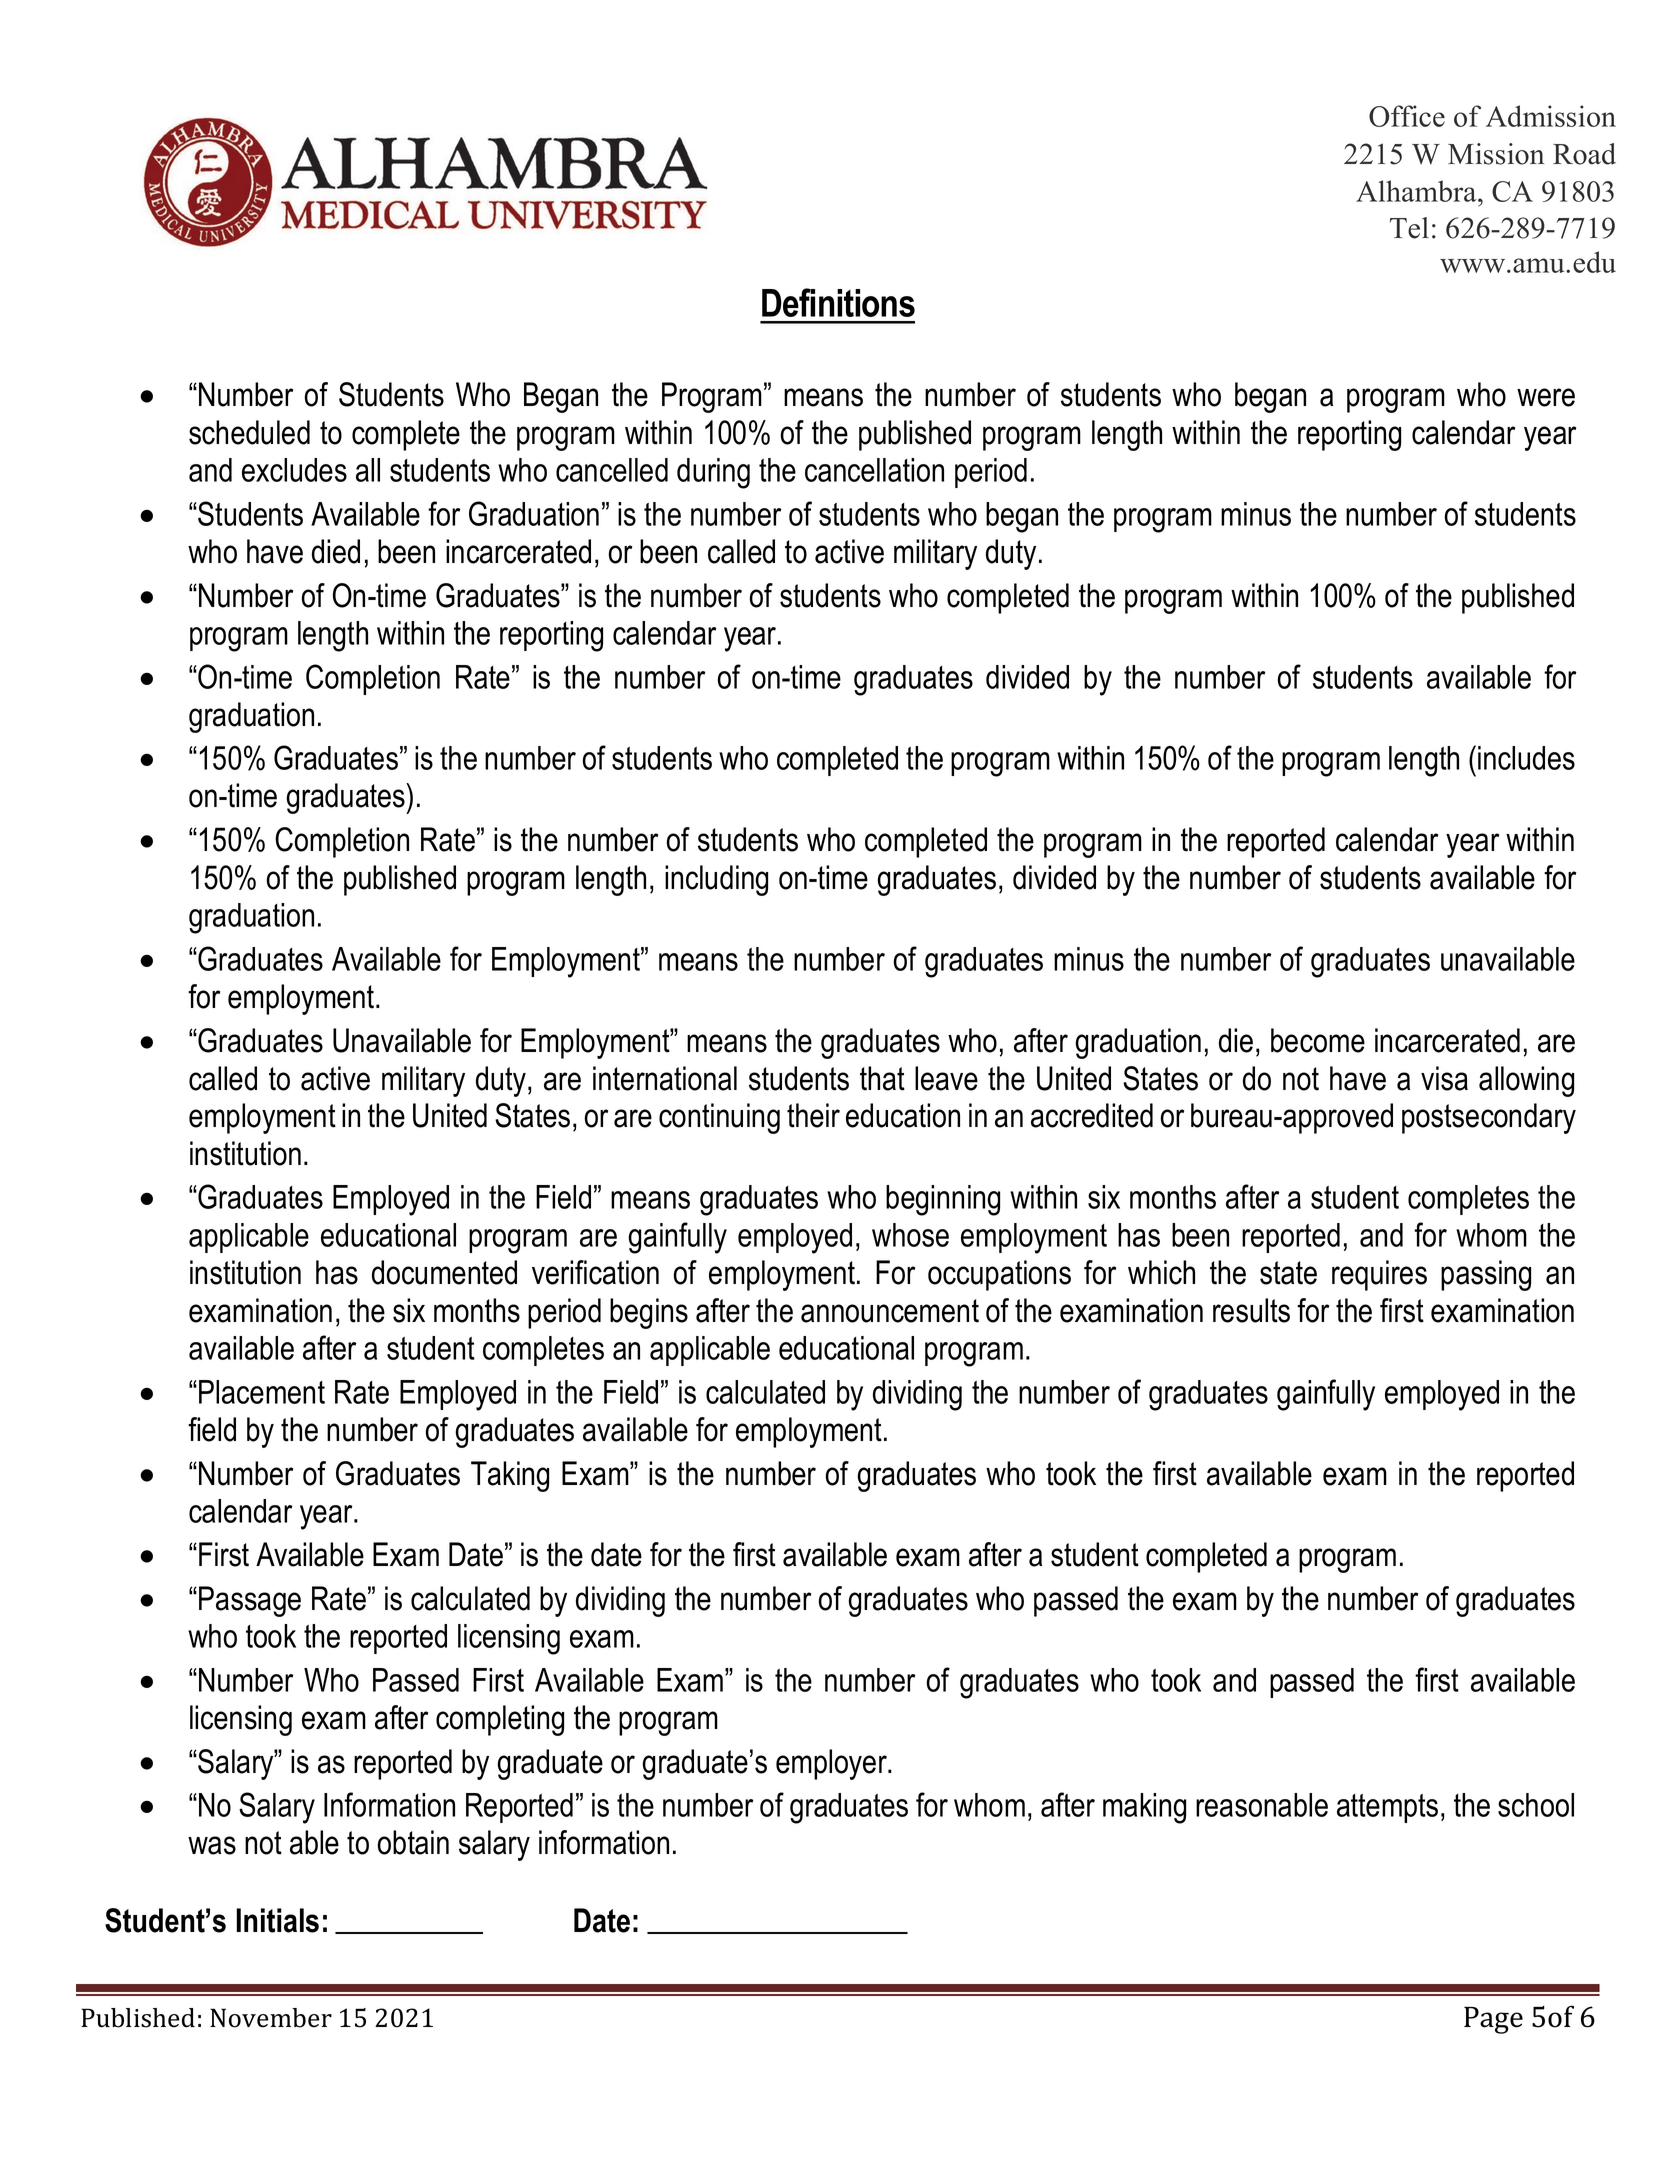 This image has width=1675, height=2167. What do you see at coordinates (832, 1764) in the image?
I see `employer` at bounding box center [832, 1764].
